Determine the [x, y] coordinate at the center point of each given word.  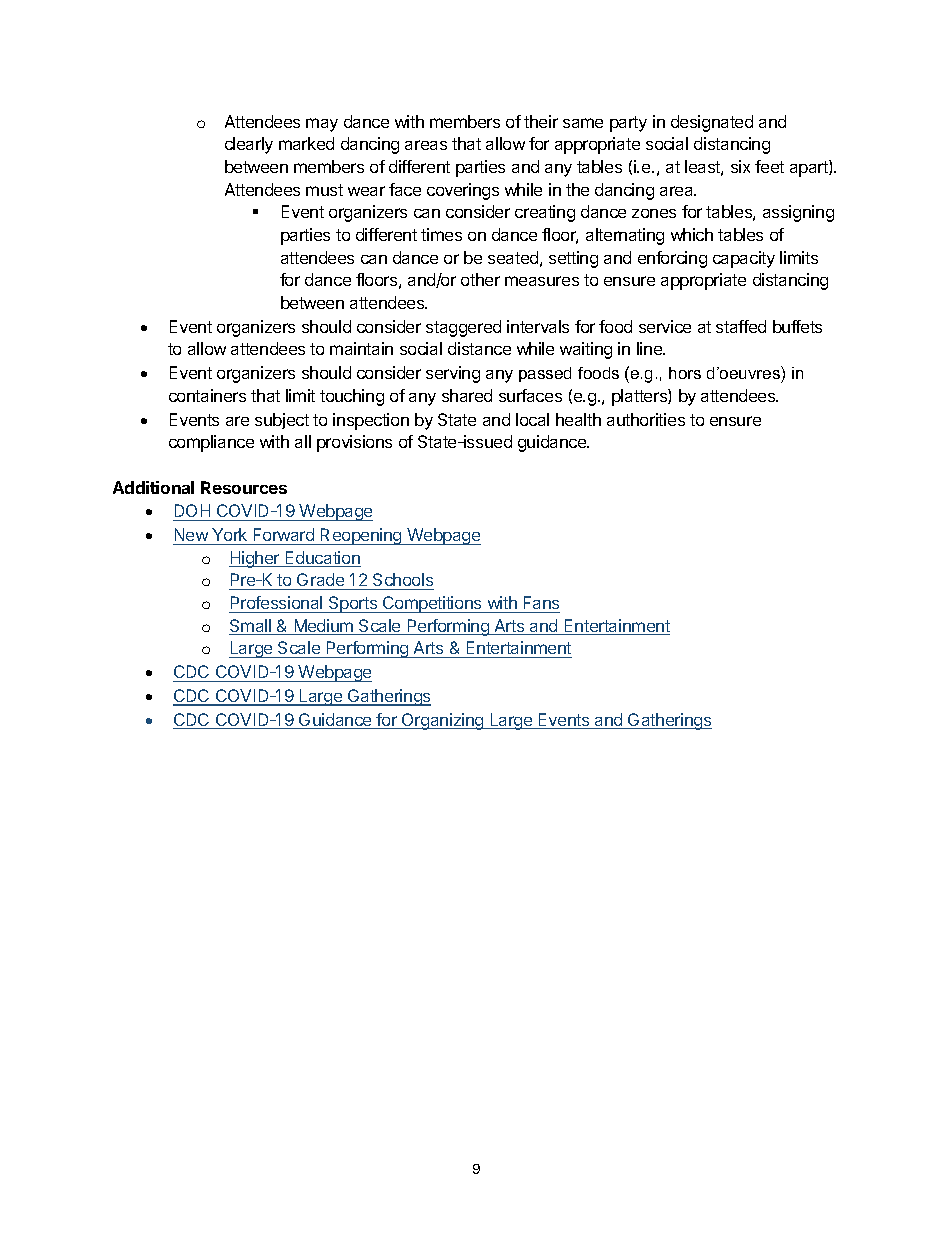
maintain [361, 348]
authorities [646, 419]
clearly [249, 145]
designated [712, 123]
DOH [193, 512]
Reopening [361, 536]
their [541, 121]
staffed [741, 326]
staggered [463, 328]
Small [251, 627]
